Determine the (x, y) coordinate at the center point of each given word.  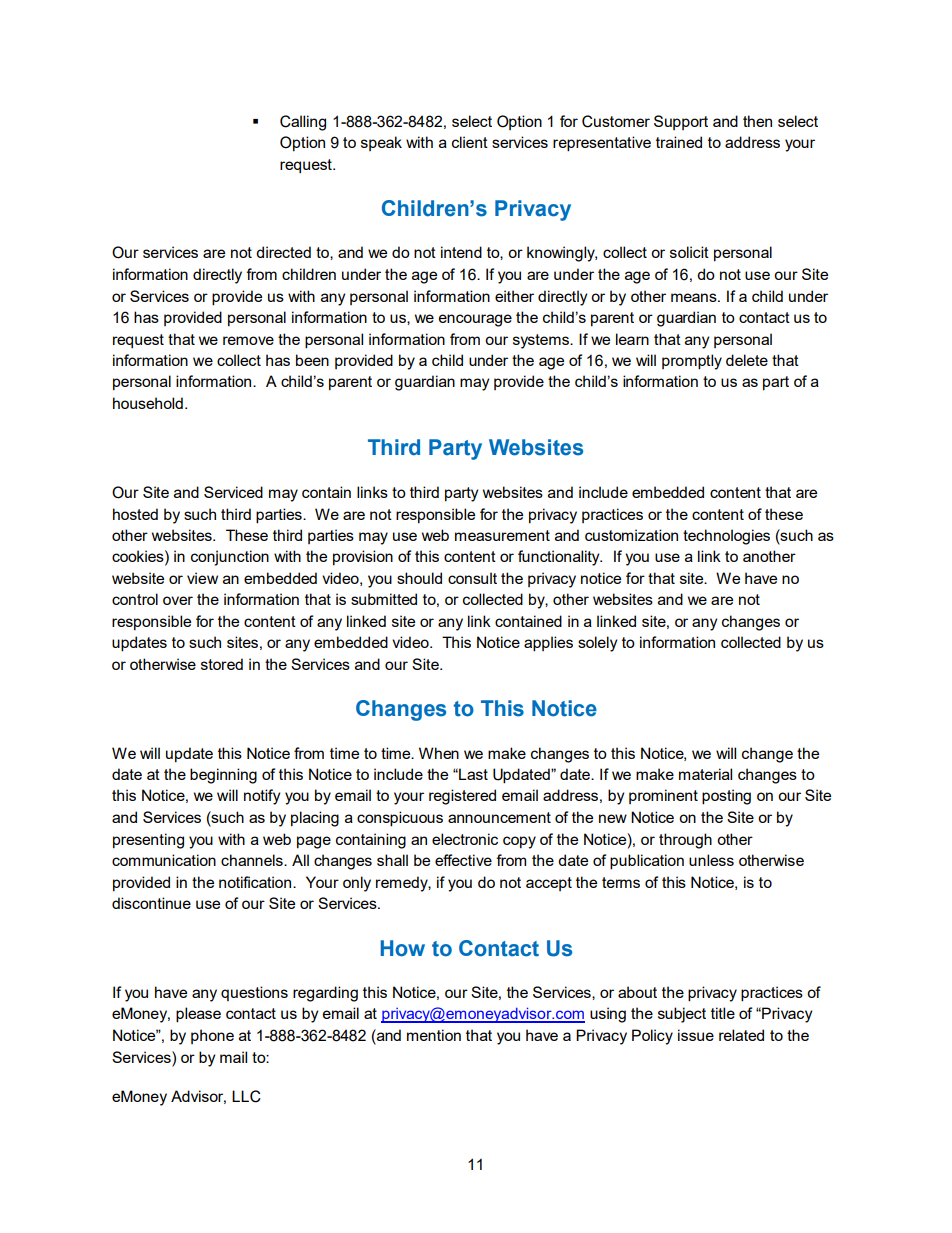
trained (679, 142)
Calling (303, 123)
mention (434, 1035)
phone (212, 1036)
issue (696, 1035)
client (470, 142)
